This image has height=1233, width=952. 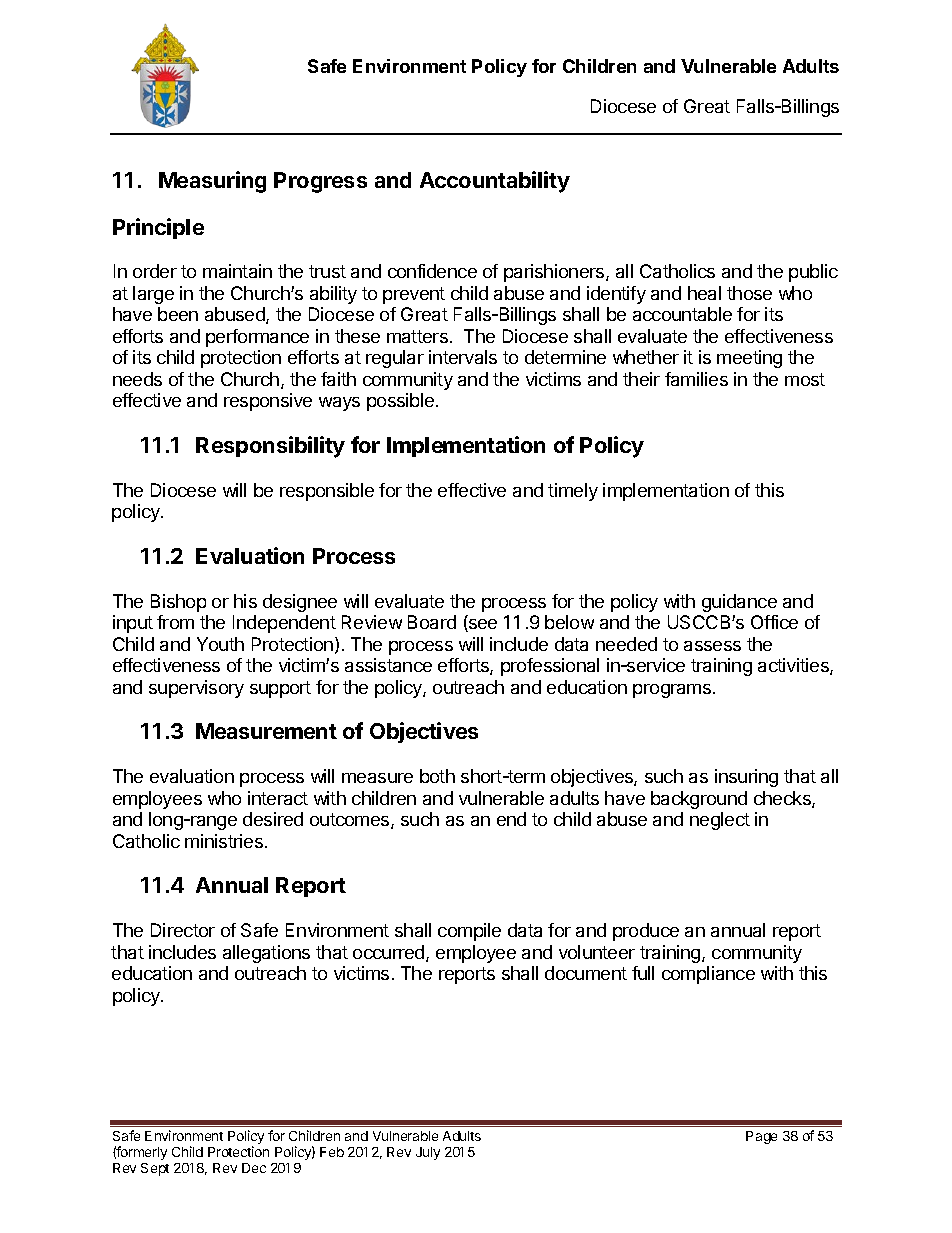 What do you see at coordinates (720, 821) in the image?
I see `neglect` at bounding box center [720, 821].
